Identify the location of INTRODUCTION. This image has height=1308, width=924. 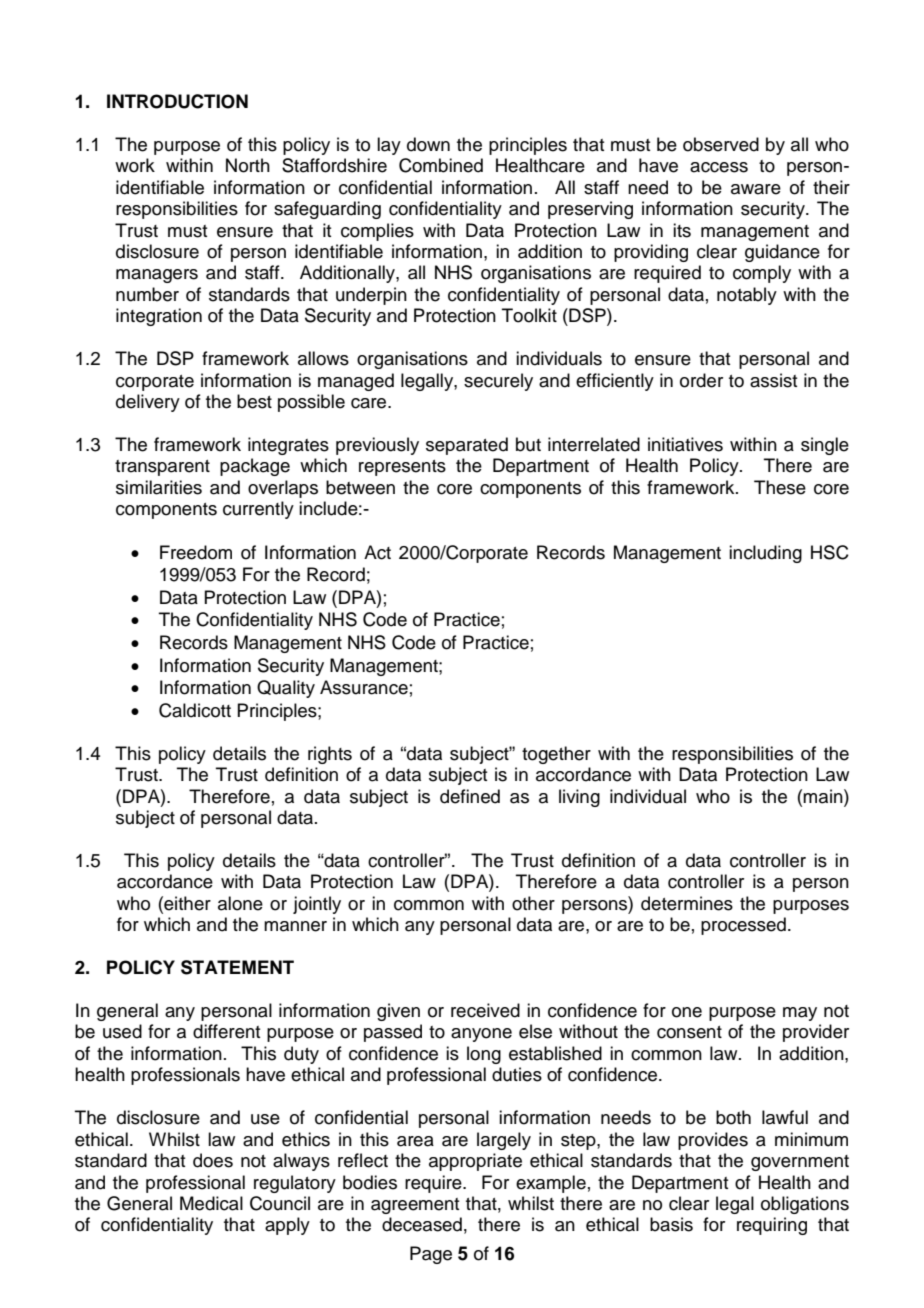
(177, 101).
